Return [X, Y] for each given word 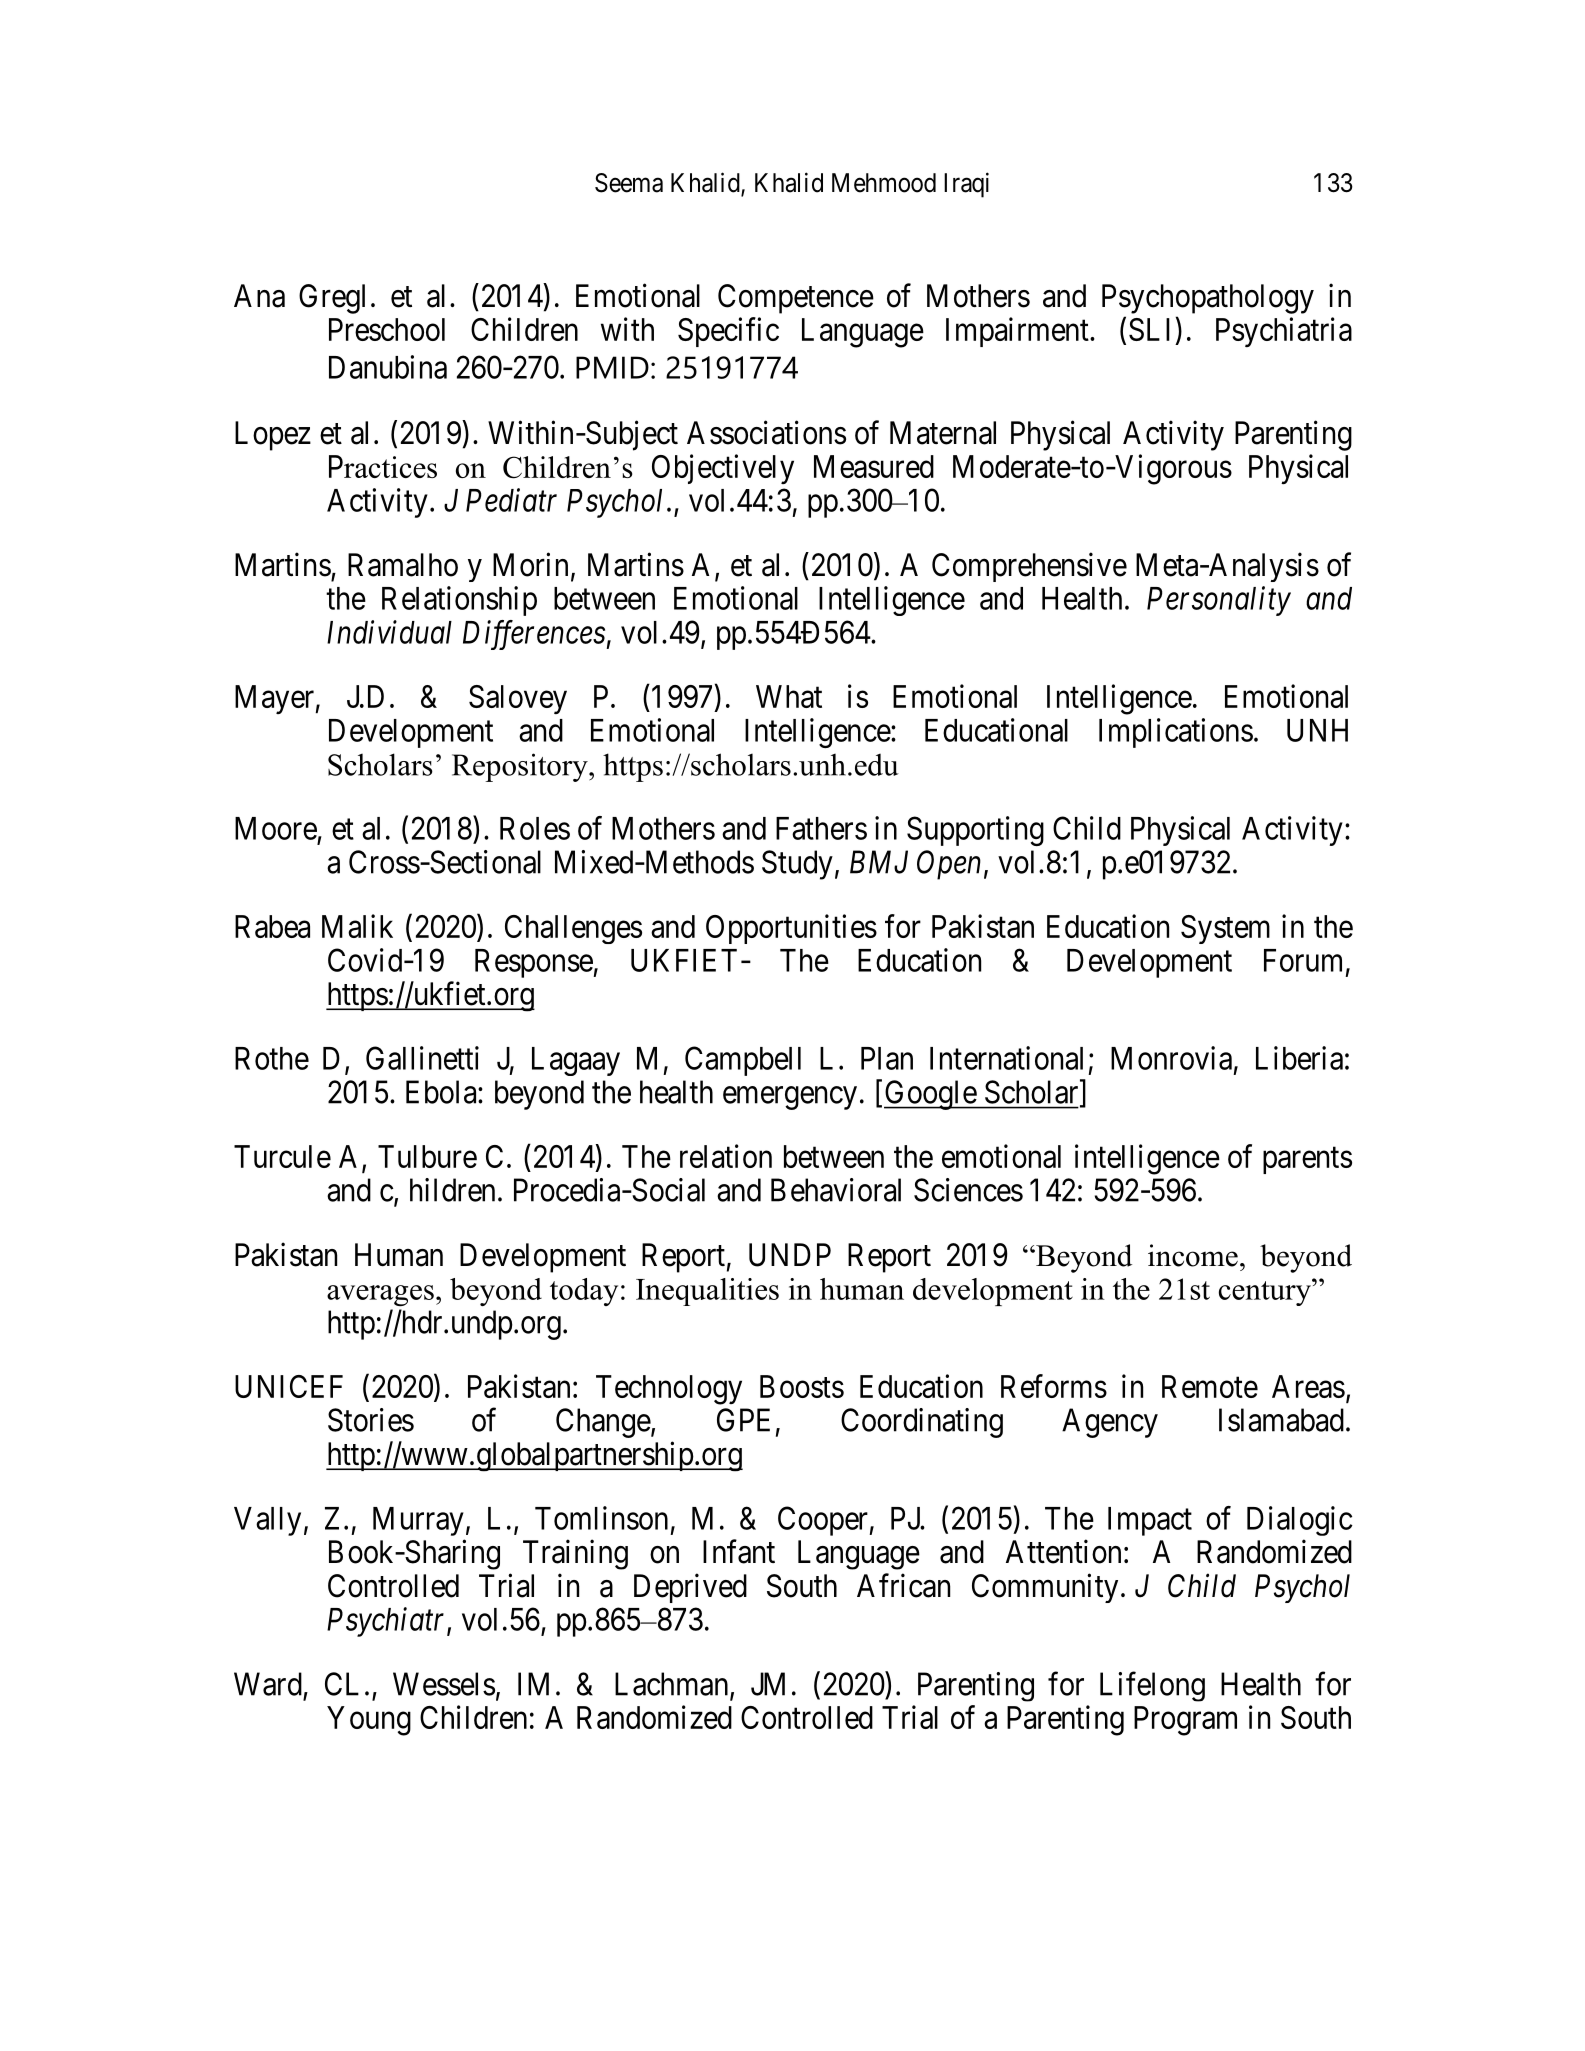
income [1193, 1255]
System [1225, 929]
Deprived [690, 1588]
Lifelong [1152, 1686]
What [789, 696]
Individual [389, 632]
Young [369, 1721]
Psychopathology [1208, 299]
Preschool [387, 329]
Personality [1219, 601]
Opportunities [791, 929]
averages [380, 1295]
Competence [796, 299]
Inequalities [707, 1292]
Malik [357, 926]
